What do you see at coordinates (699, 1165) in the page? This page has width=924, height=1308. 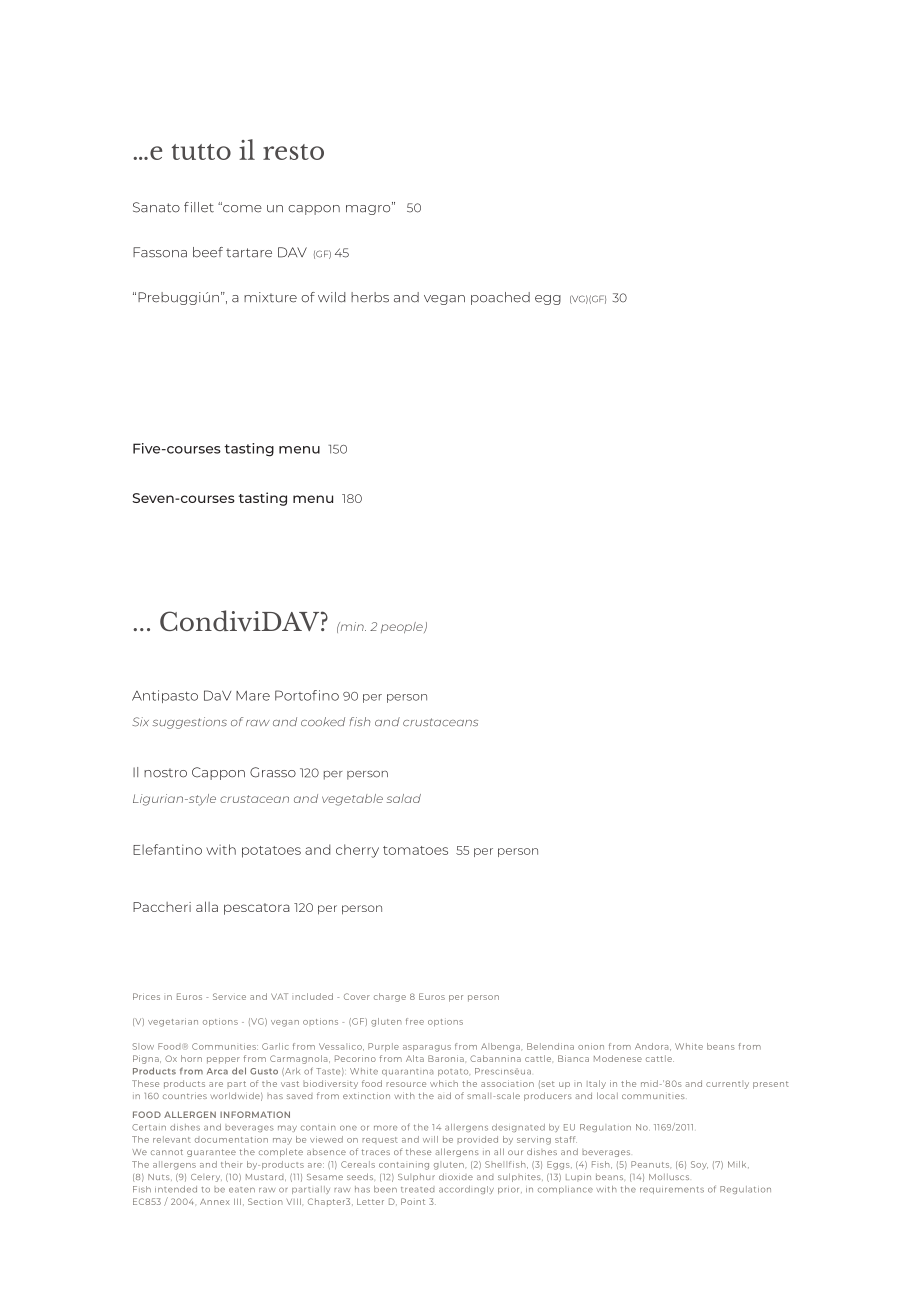 I see `Soy` at bounding box center [699, 1165].
